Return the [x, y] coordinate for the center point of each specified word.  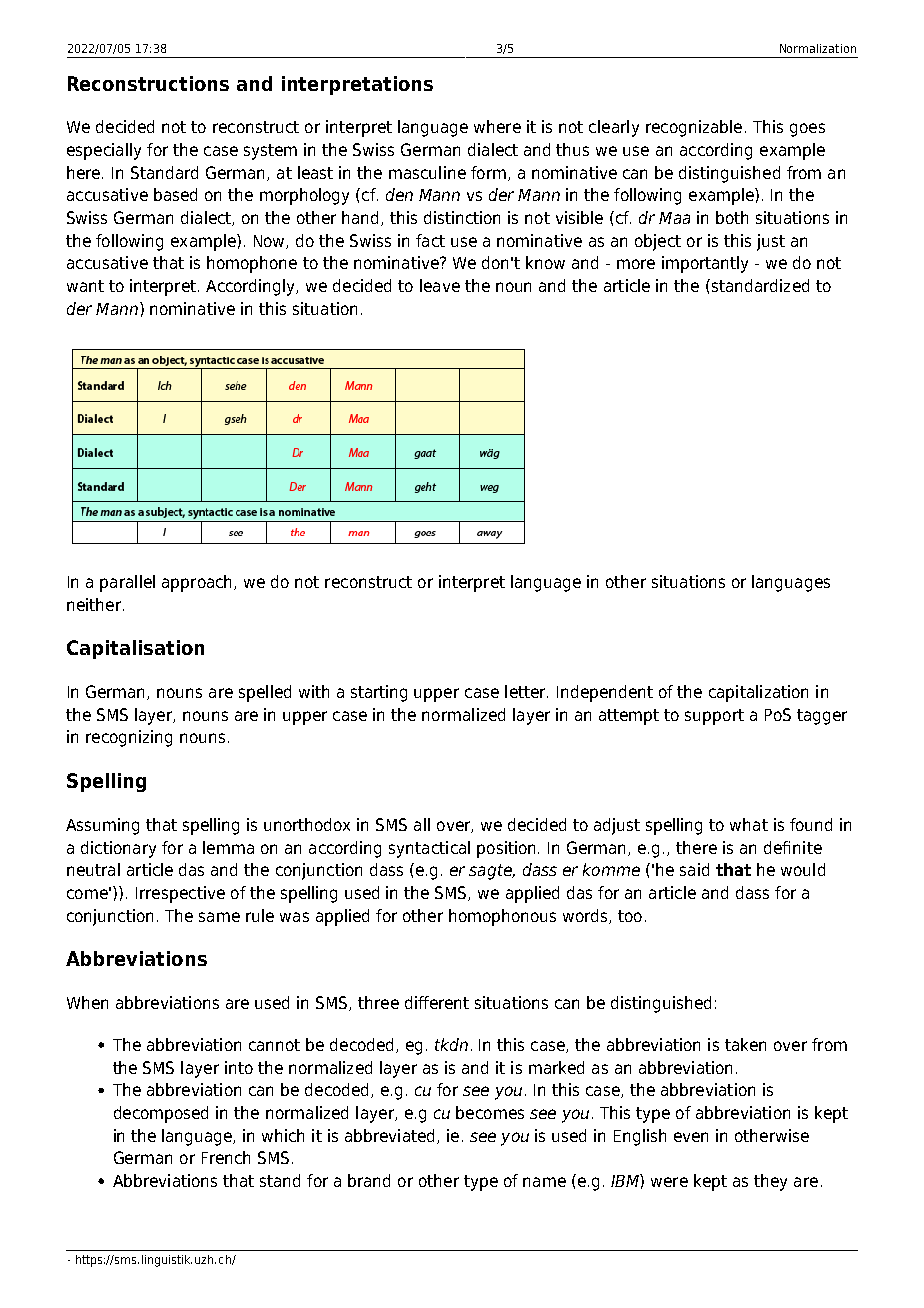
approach [198, 583]
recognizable [694, 128]
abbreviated [389, 1135]
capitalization [758, 693]
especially [104, 151]
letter [526, 691]
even [691, 1137]
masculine [427, 172]
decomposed [161, 1114]
